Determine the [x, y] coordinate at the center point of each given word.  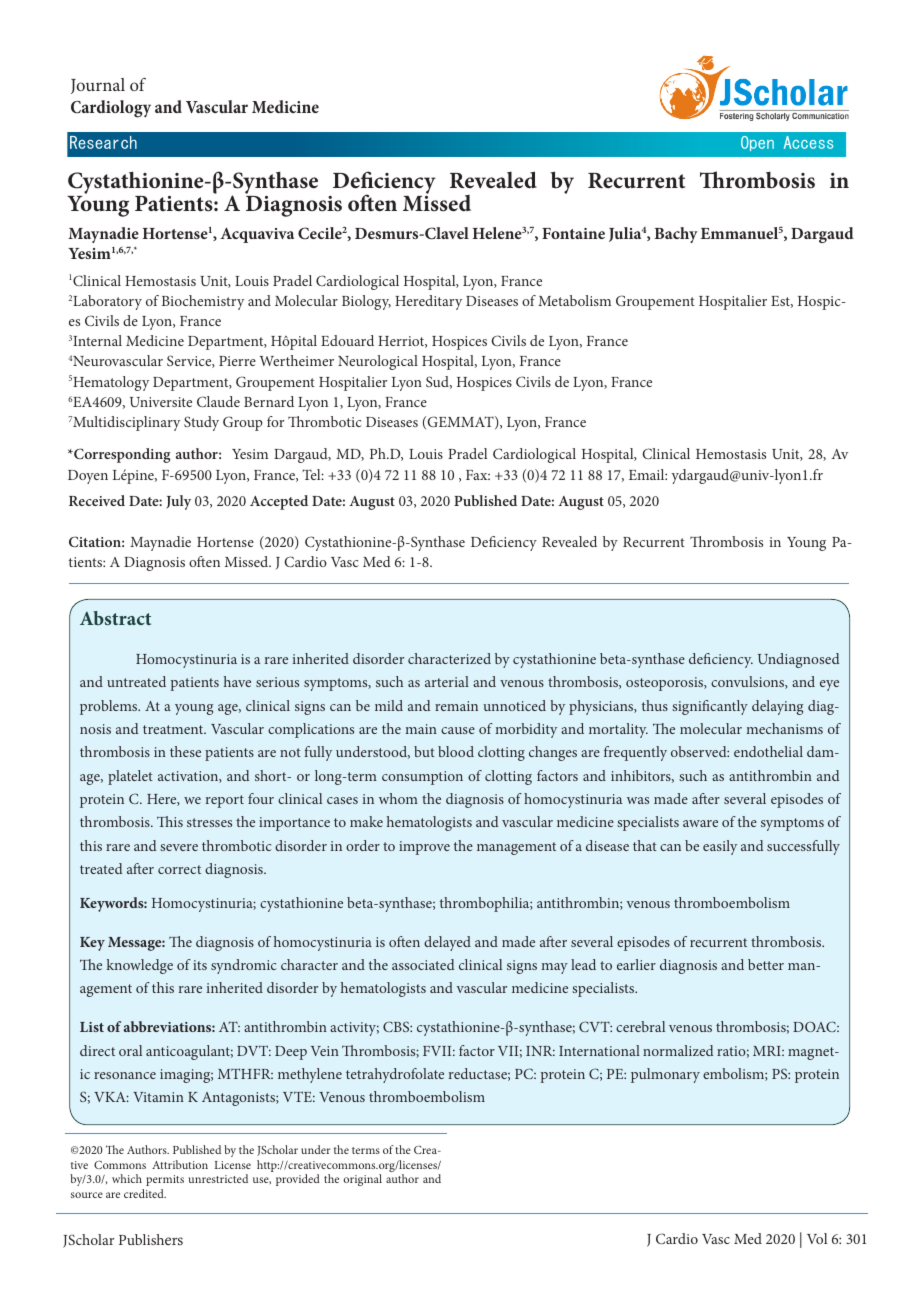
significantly [710, 707]
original [362, 1180]
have [237, 681]
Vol [817, 1238]
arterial [447, 681]
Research [103, 142]
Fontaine [573, 233]
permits [165, 1180]
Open [757, 143]
